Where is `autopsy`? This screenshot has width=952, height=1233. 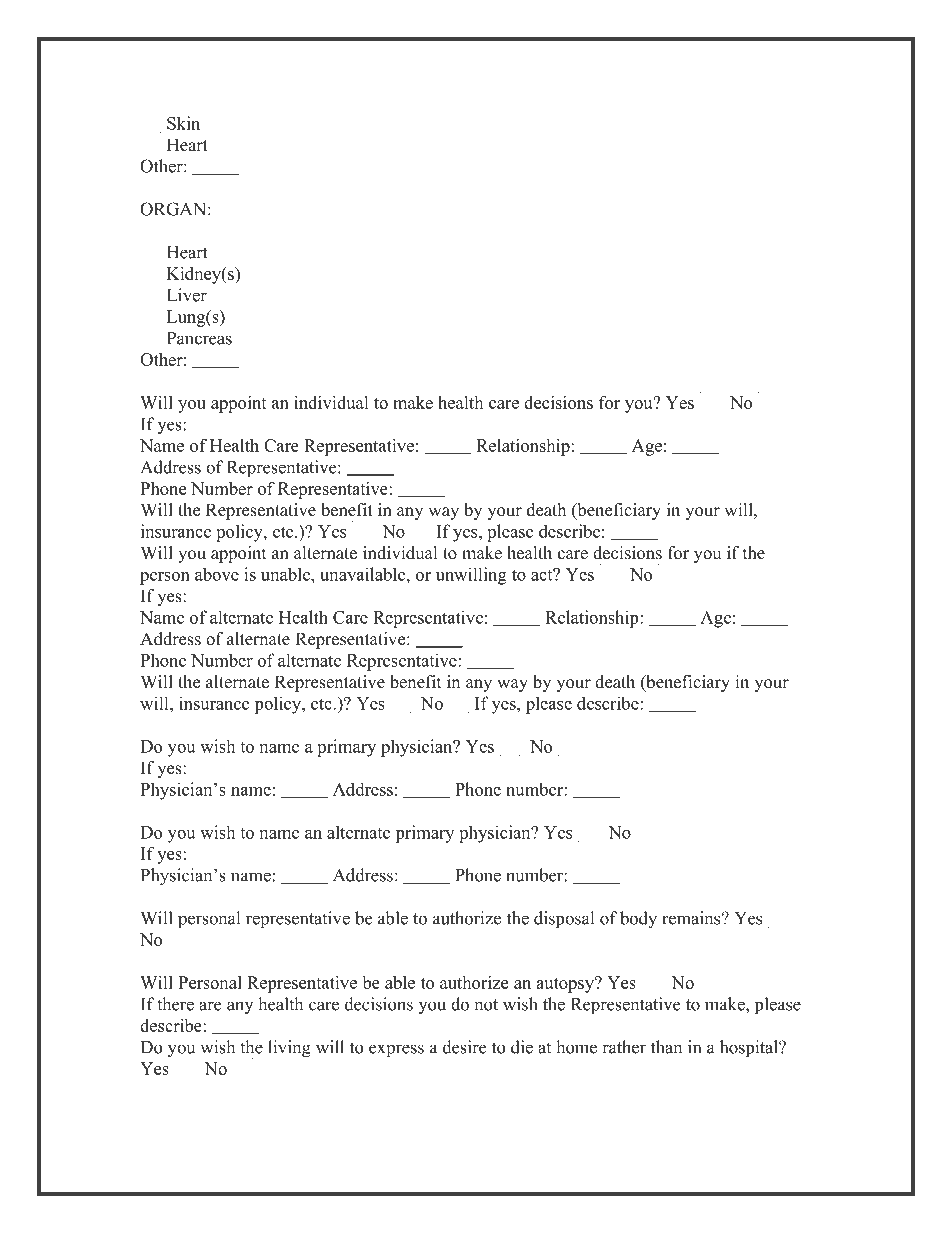 autopsy is located at coordinates (566, 985).
